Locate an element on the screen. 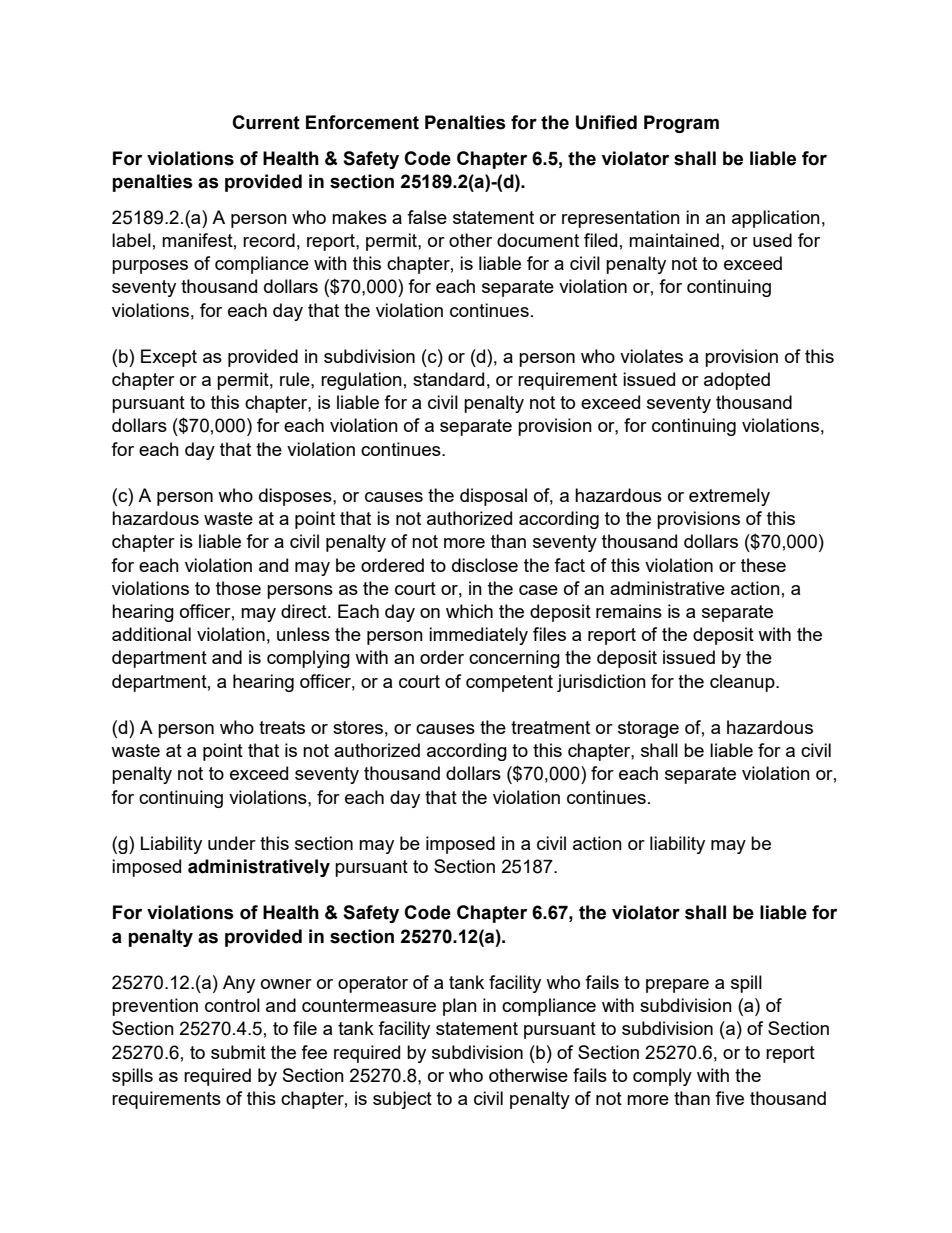  disposal is located at coordinates (493, 497).
